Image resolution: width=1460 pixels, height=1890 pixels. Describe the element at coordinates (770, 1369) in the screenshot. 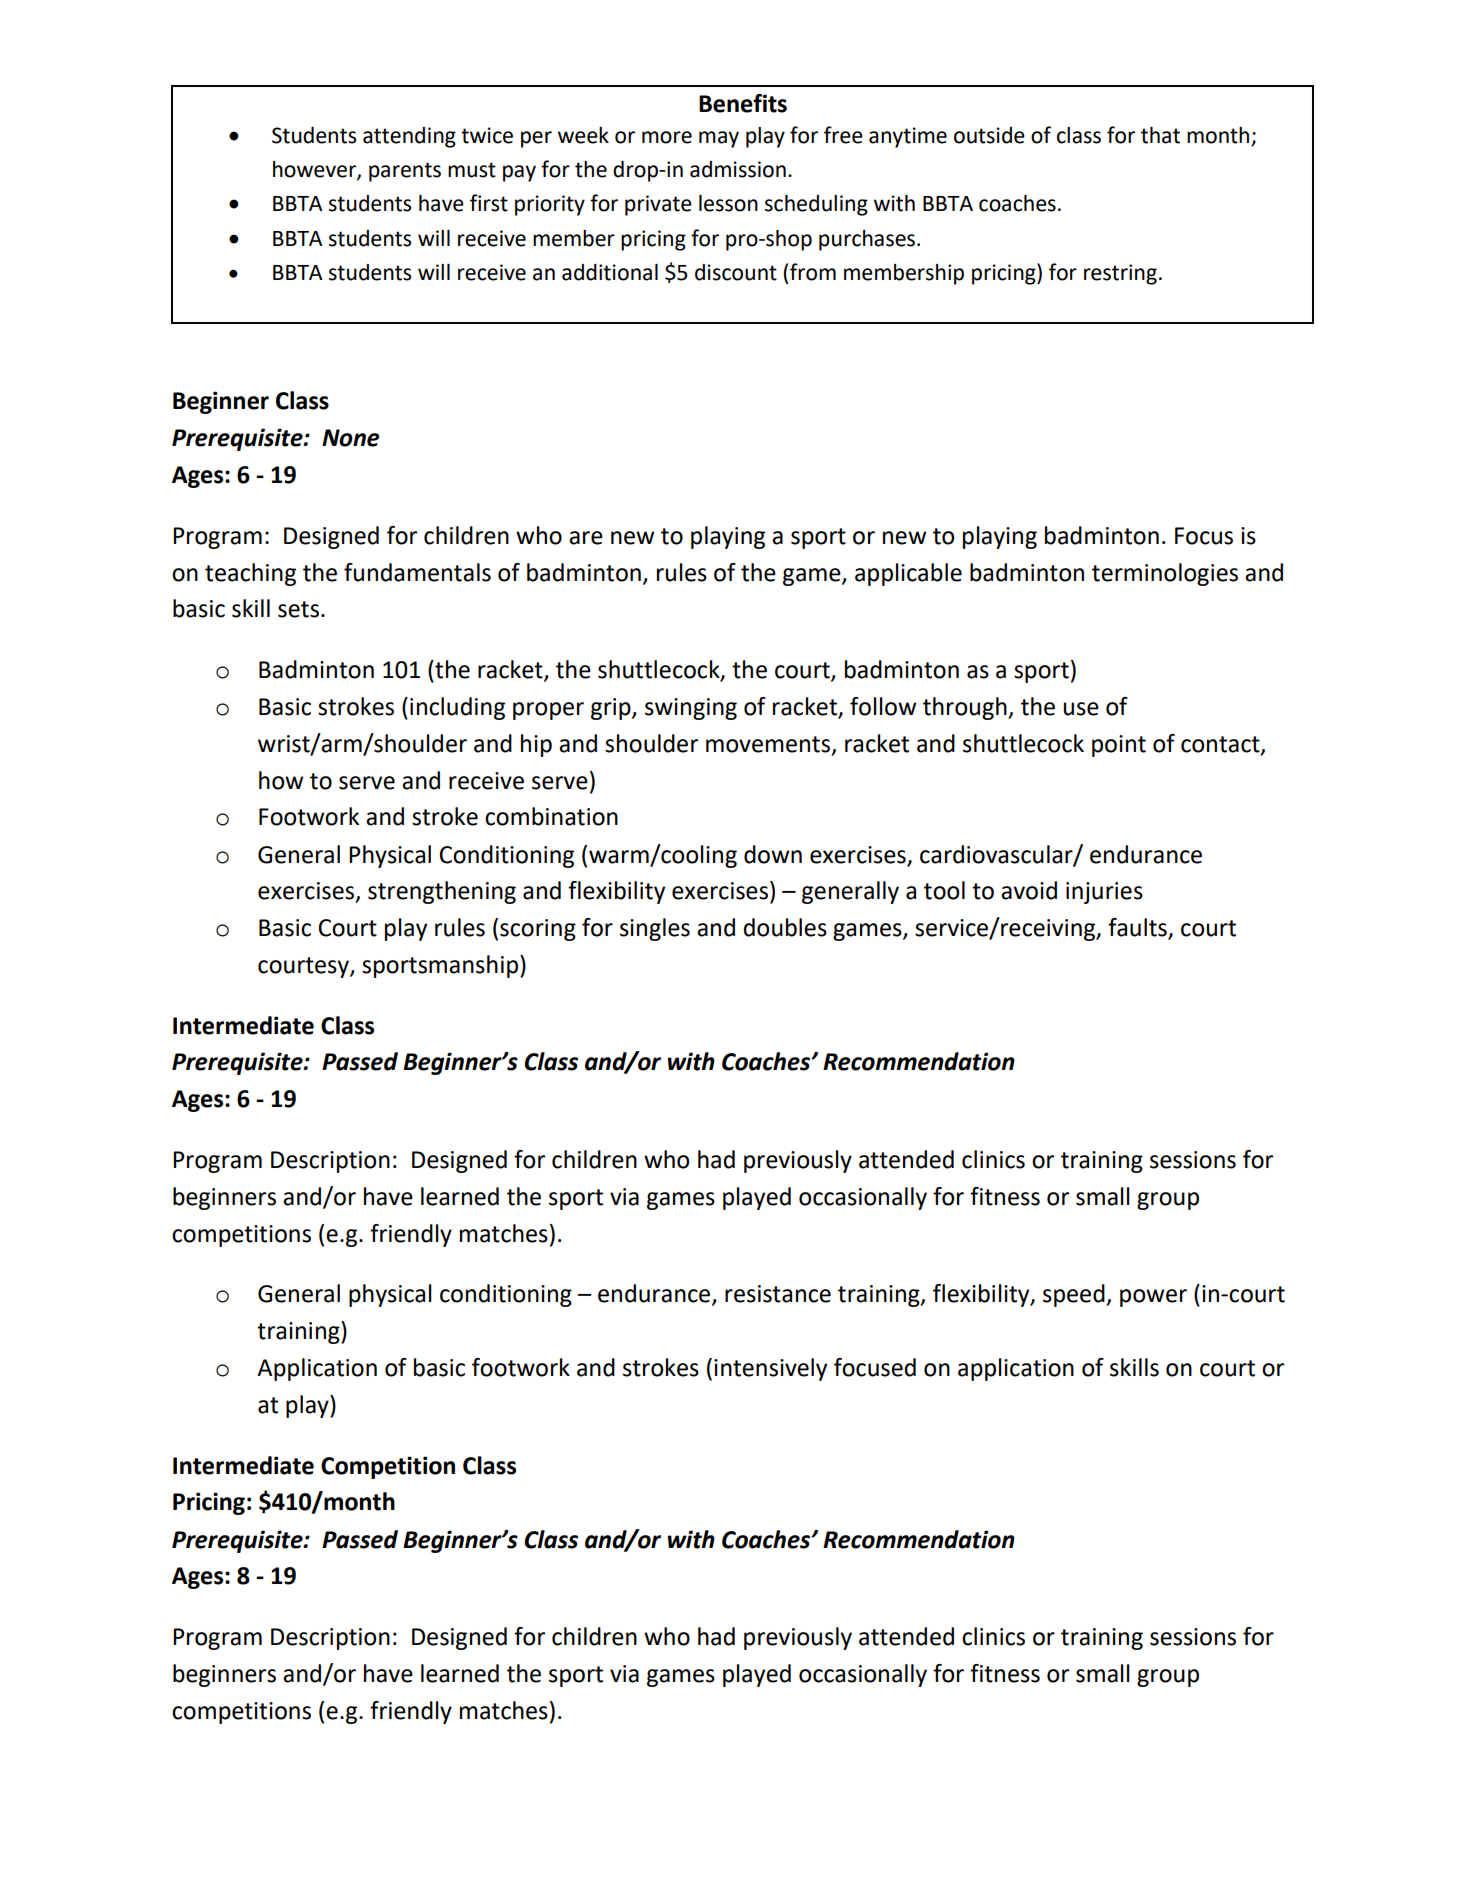

I see `intensively` at that location.
